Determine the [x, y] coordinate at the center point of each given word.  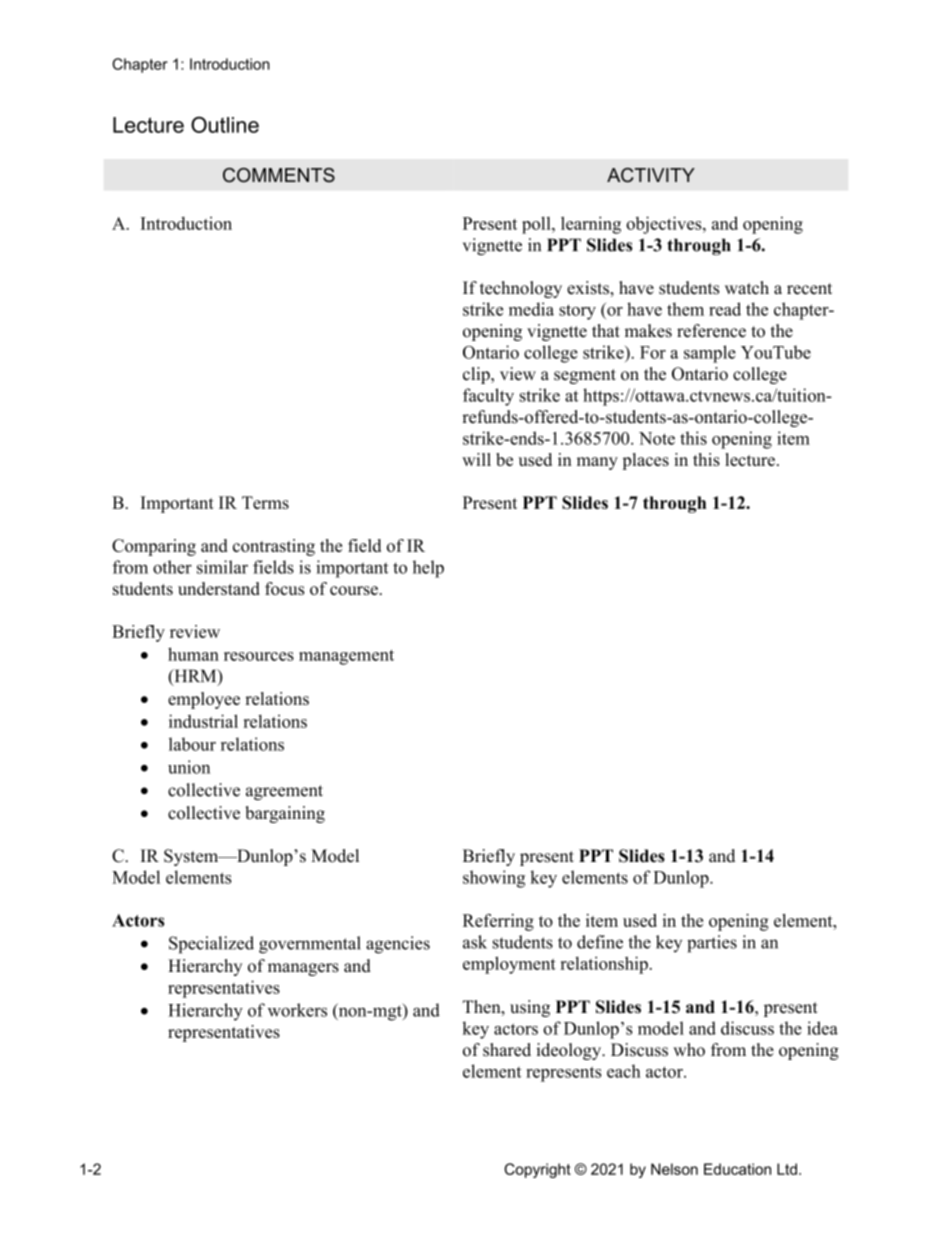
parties [712, 944]
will [476, 459]
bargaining [285, 814]
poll [537, 225]
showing [494, 879]
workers [297, 1010]
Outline [225, 124]
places [645, 461]
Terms [265, 502]
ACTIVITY [651, 175]
